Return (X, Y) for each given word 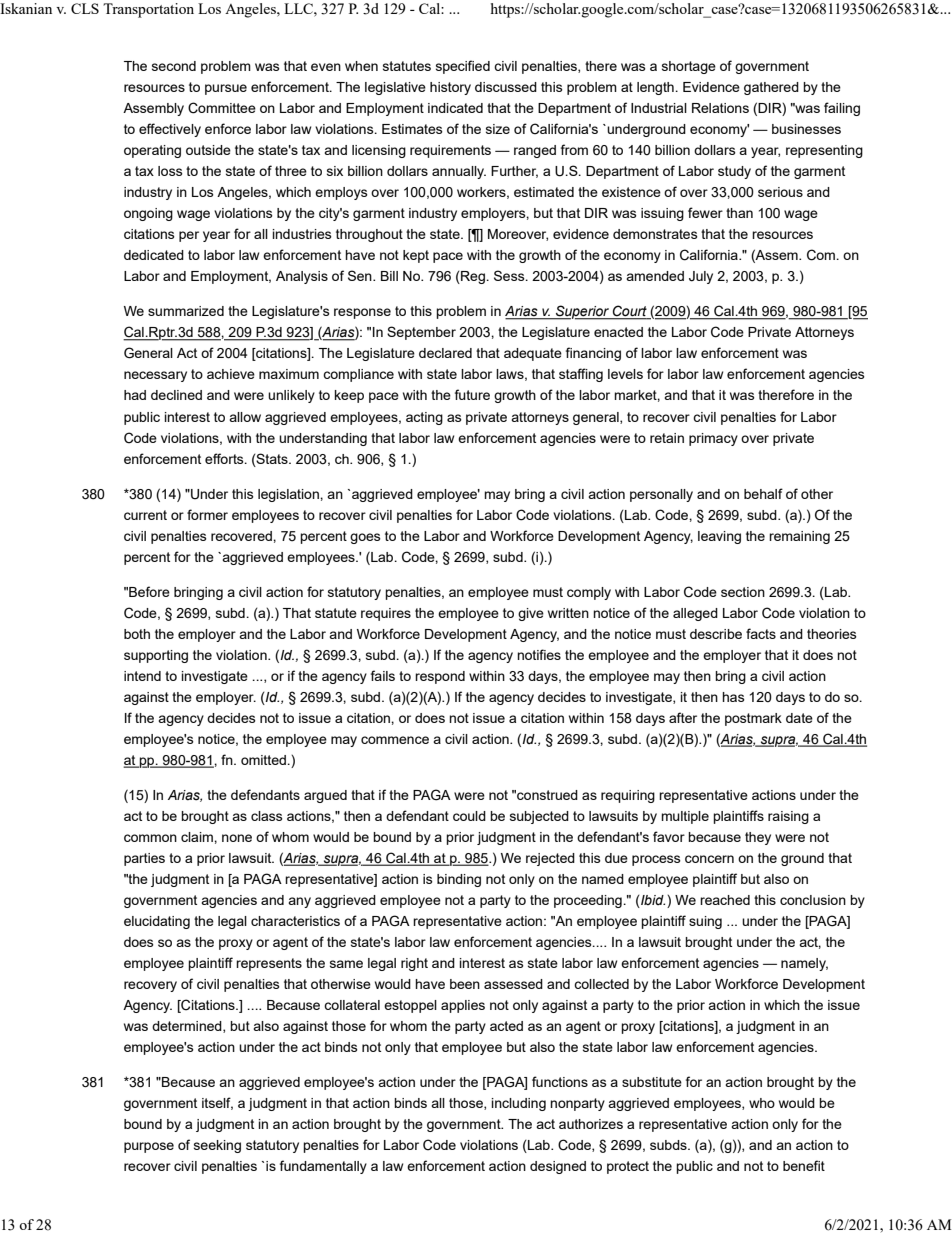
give (531, 614)
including (519, 1104)
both (137, 634)
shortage (689, 67)
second (174, 66)
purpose (149, 1147)
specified (463, 67)
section (743, 592)
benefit (804, 1165)
